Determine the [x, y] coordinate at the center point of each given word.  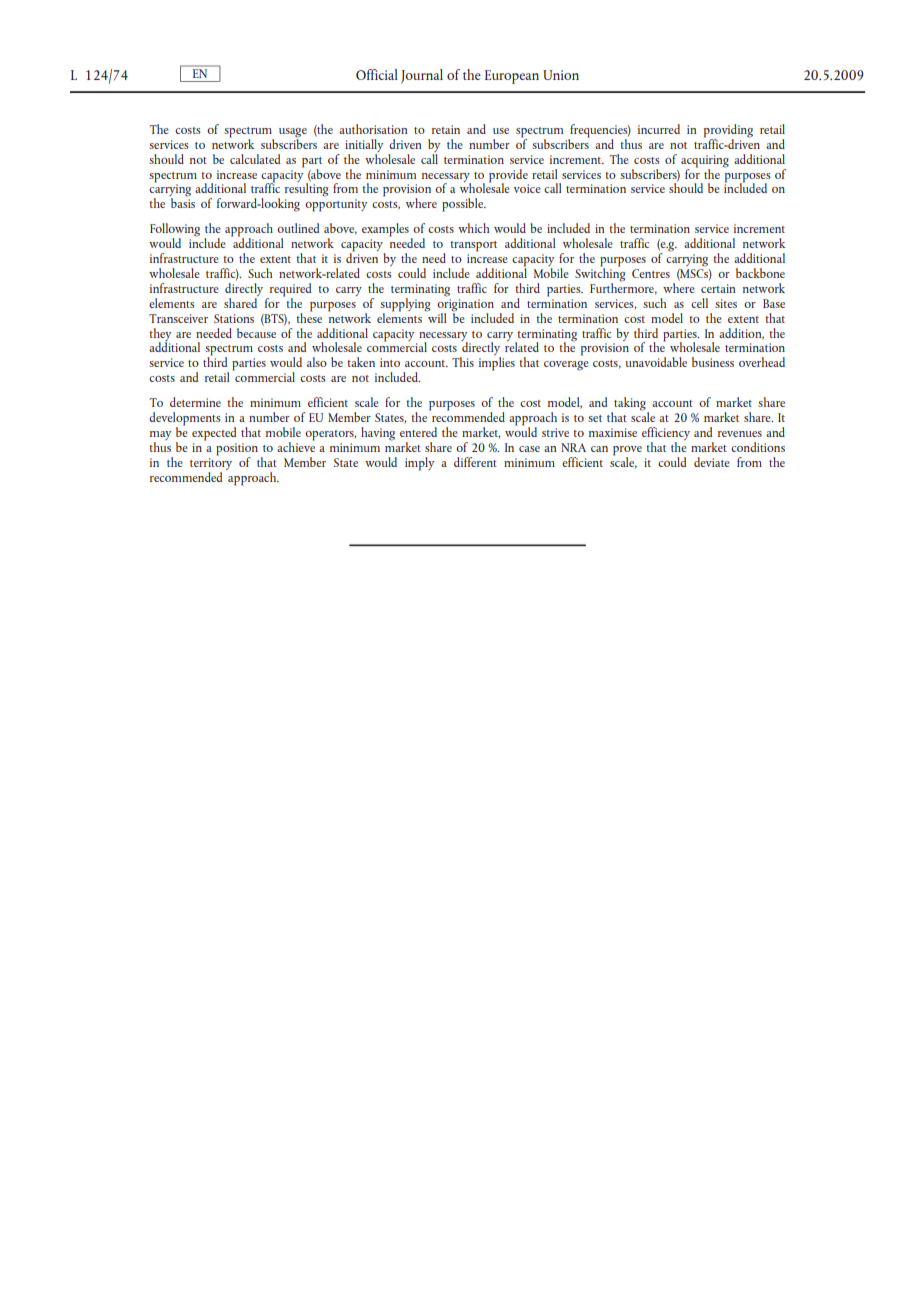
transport [473, 246]
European [512, 77]
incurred [659, 129]
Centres [651, 273]
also [317, 362]
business [713, 362]
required [289, 291]
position [237, 450]
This [463, 362]
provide [508, 176]
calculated [255, 159]
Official [377, 74]
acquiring [705, 161]
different [475, 462]
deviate [712, 462]
